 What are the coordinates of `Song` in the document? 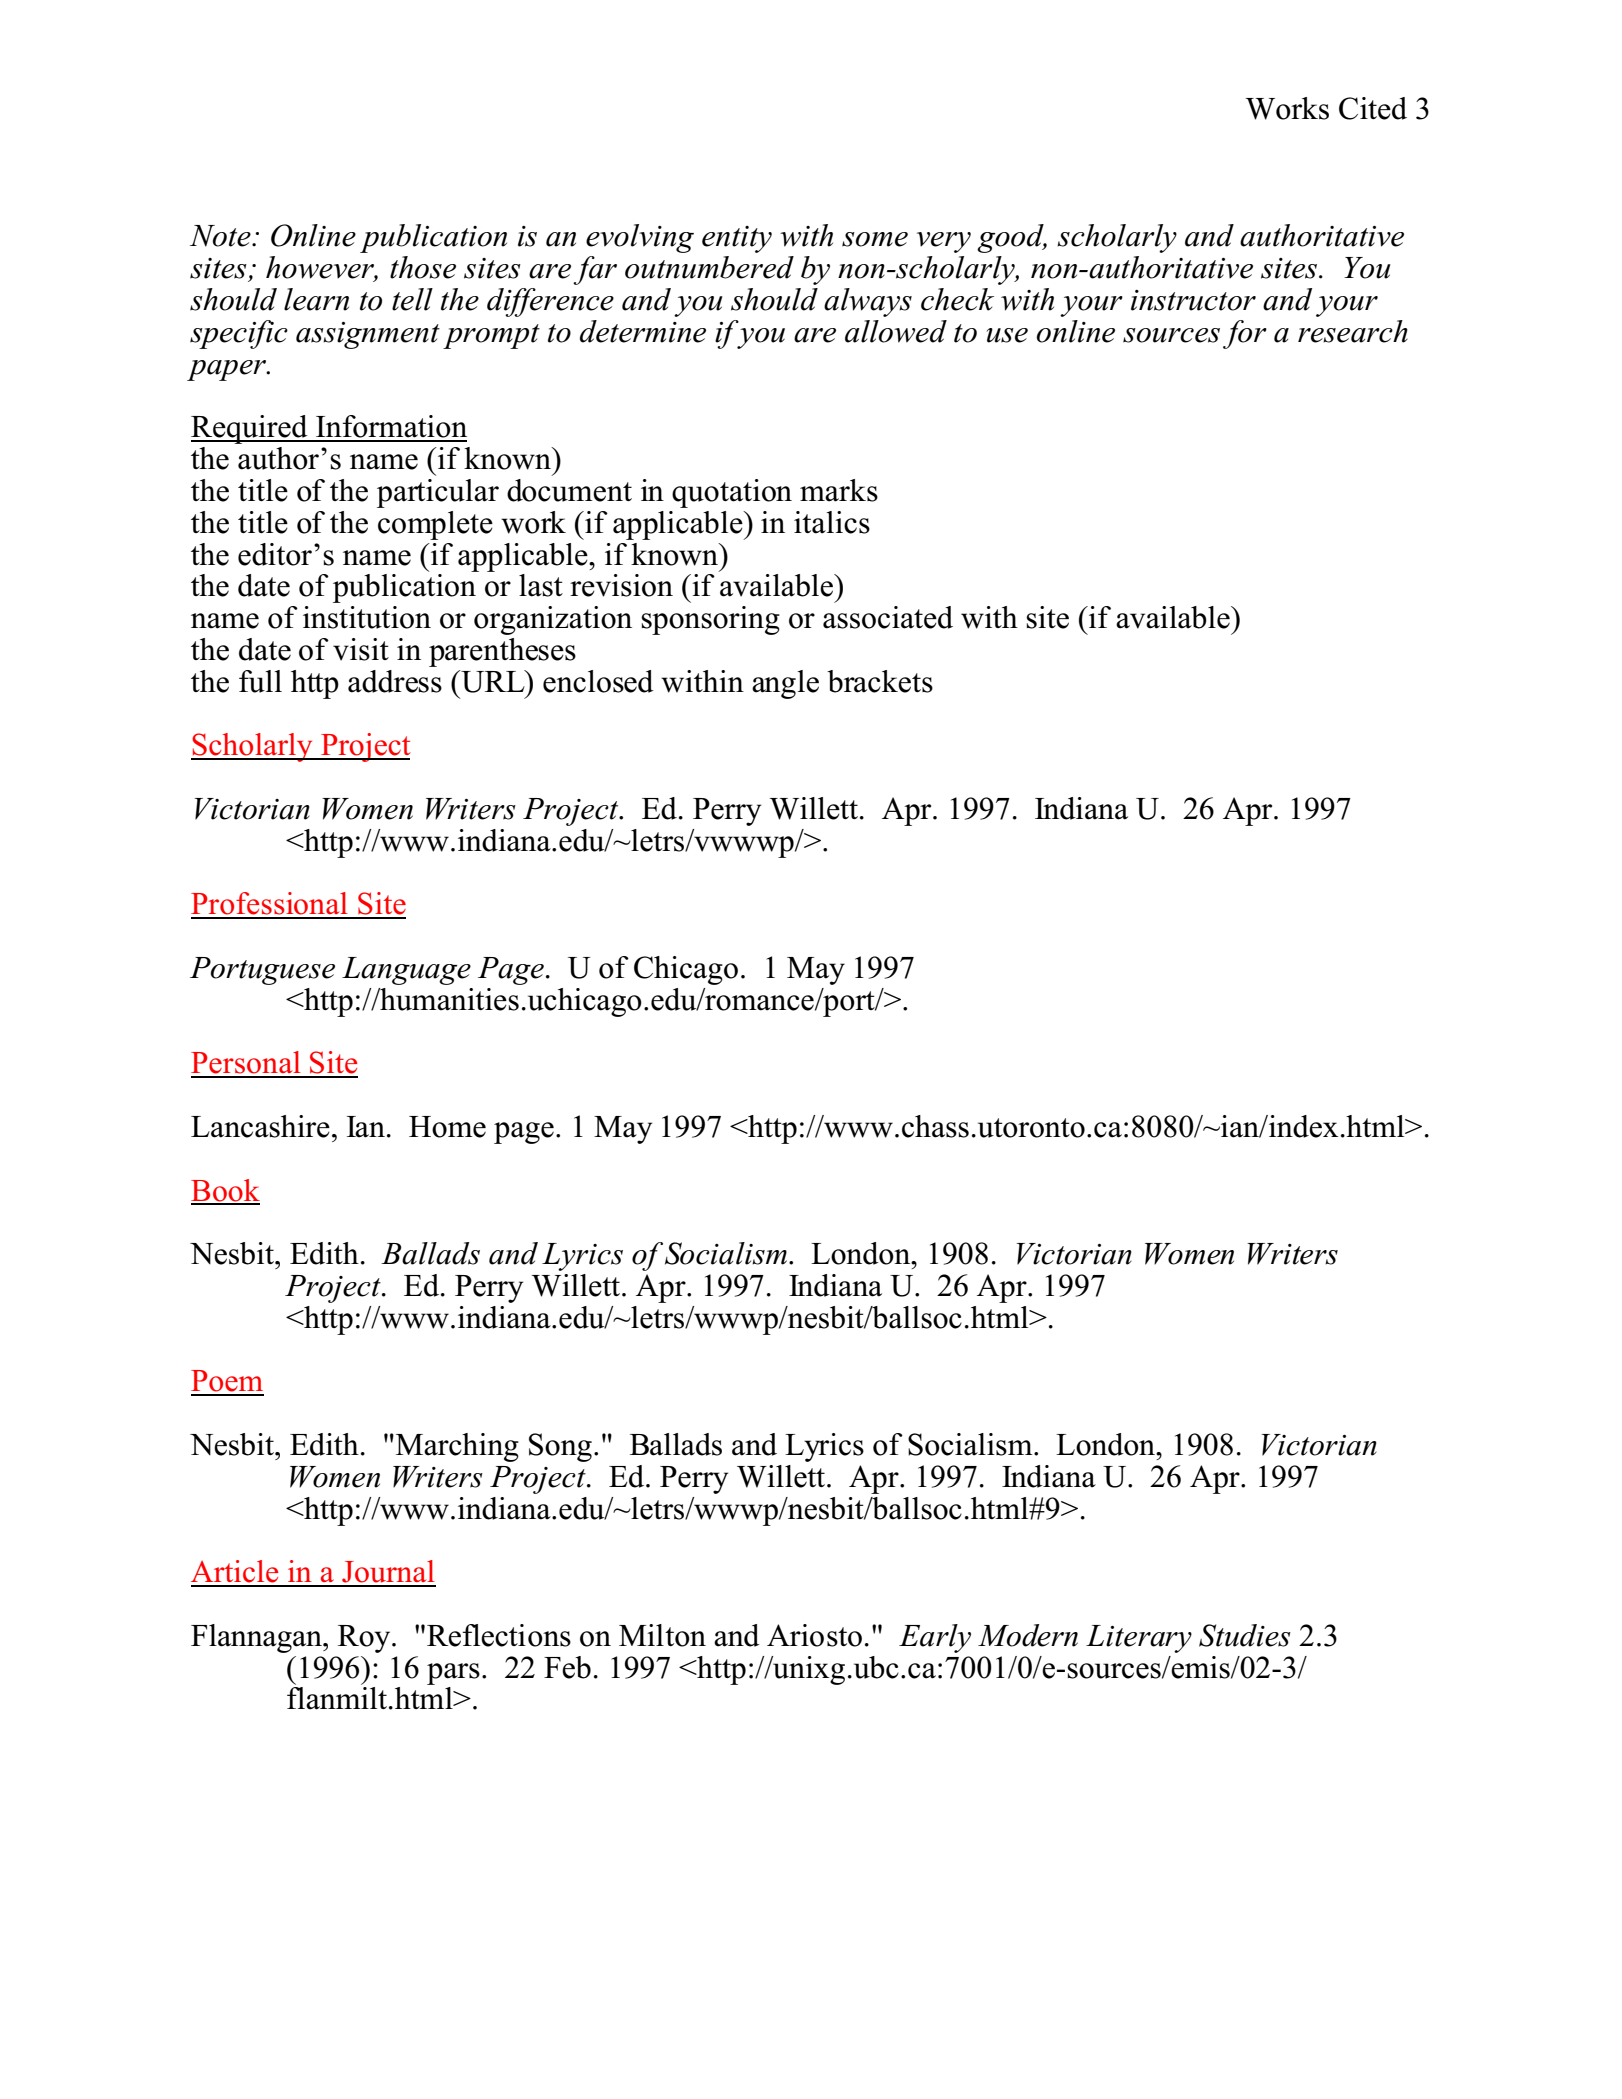 It's located at (560, 1447).
